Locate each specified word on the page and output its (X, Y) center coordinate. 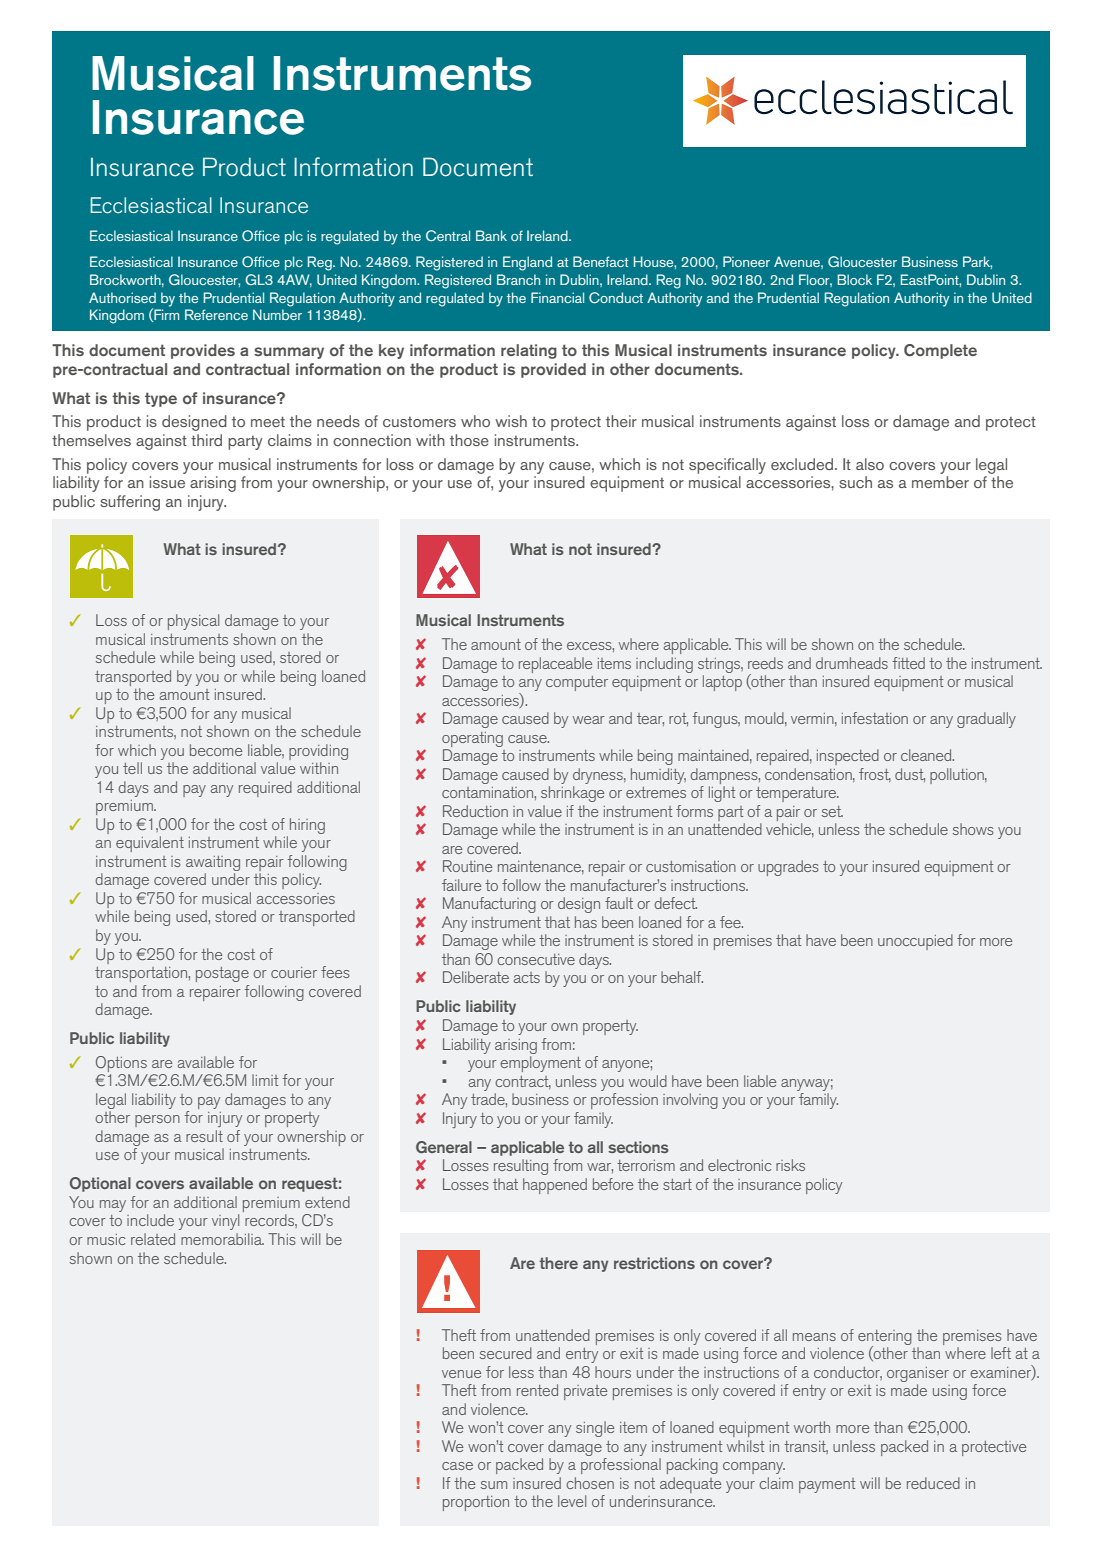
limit (265, 1080)
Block (855, 279)
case (457, 1466)
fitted (909, 663)
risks (790, 1165)
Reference (216, 314)
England (527, 263)
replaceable (555, 665)
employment (540, 1064)
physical (193, 622)
